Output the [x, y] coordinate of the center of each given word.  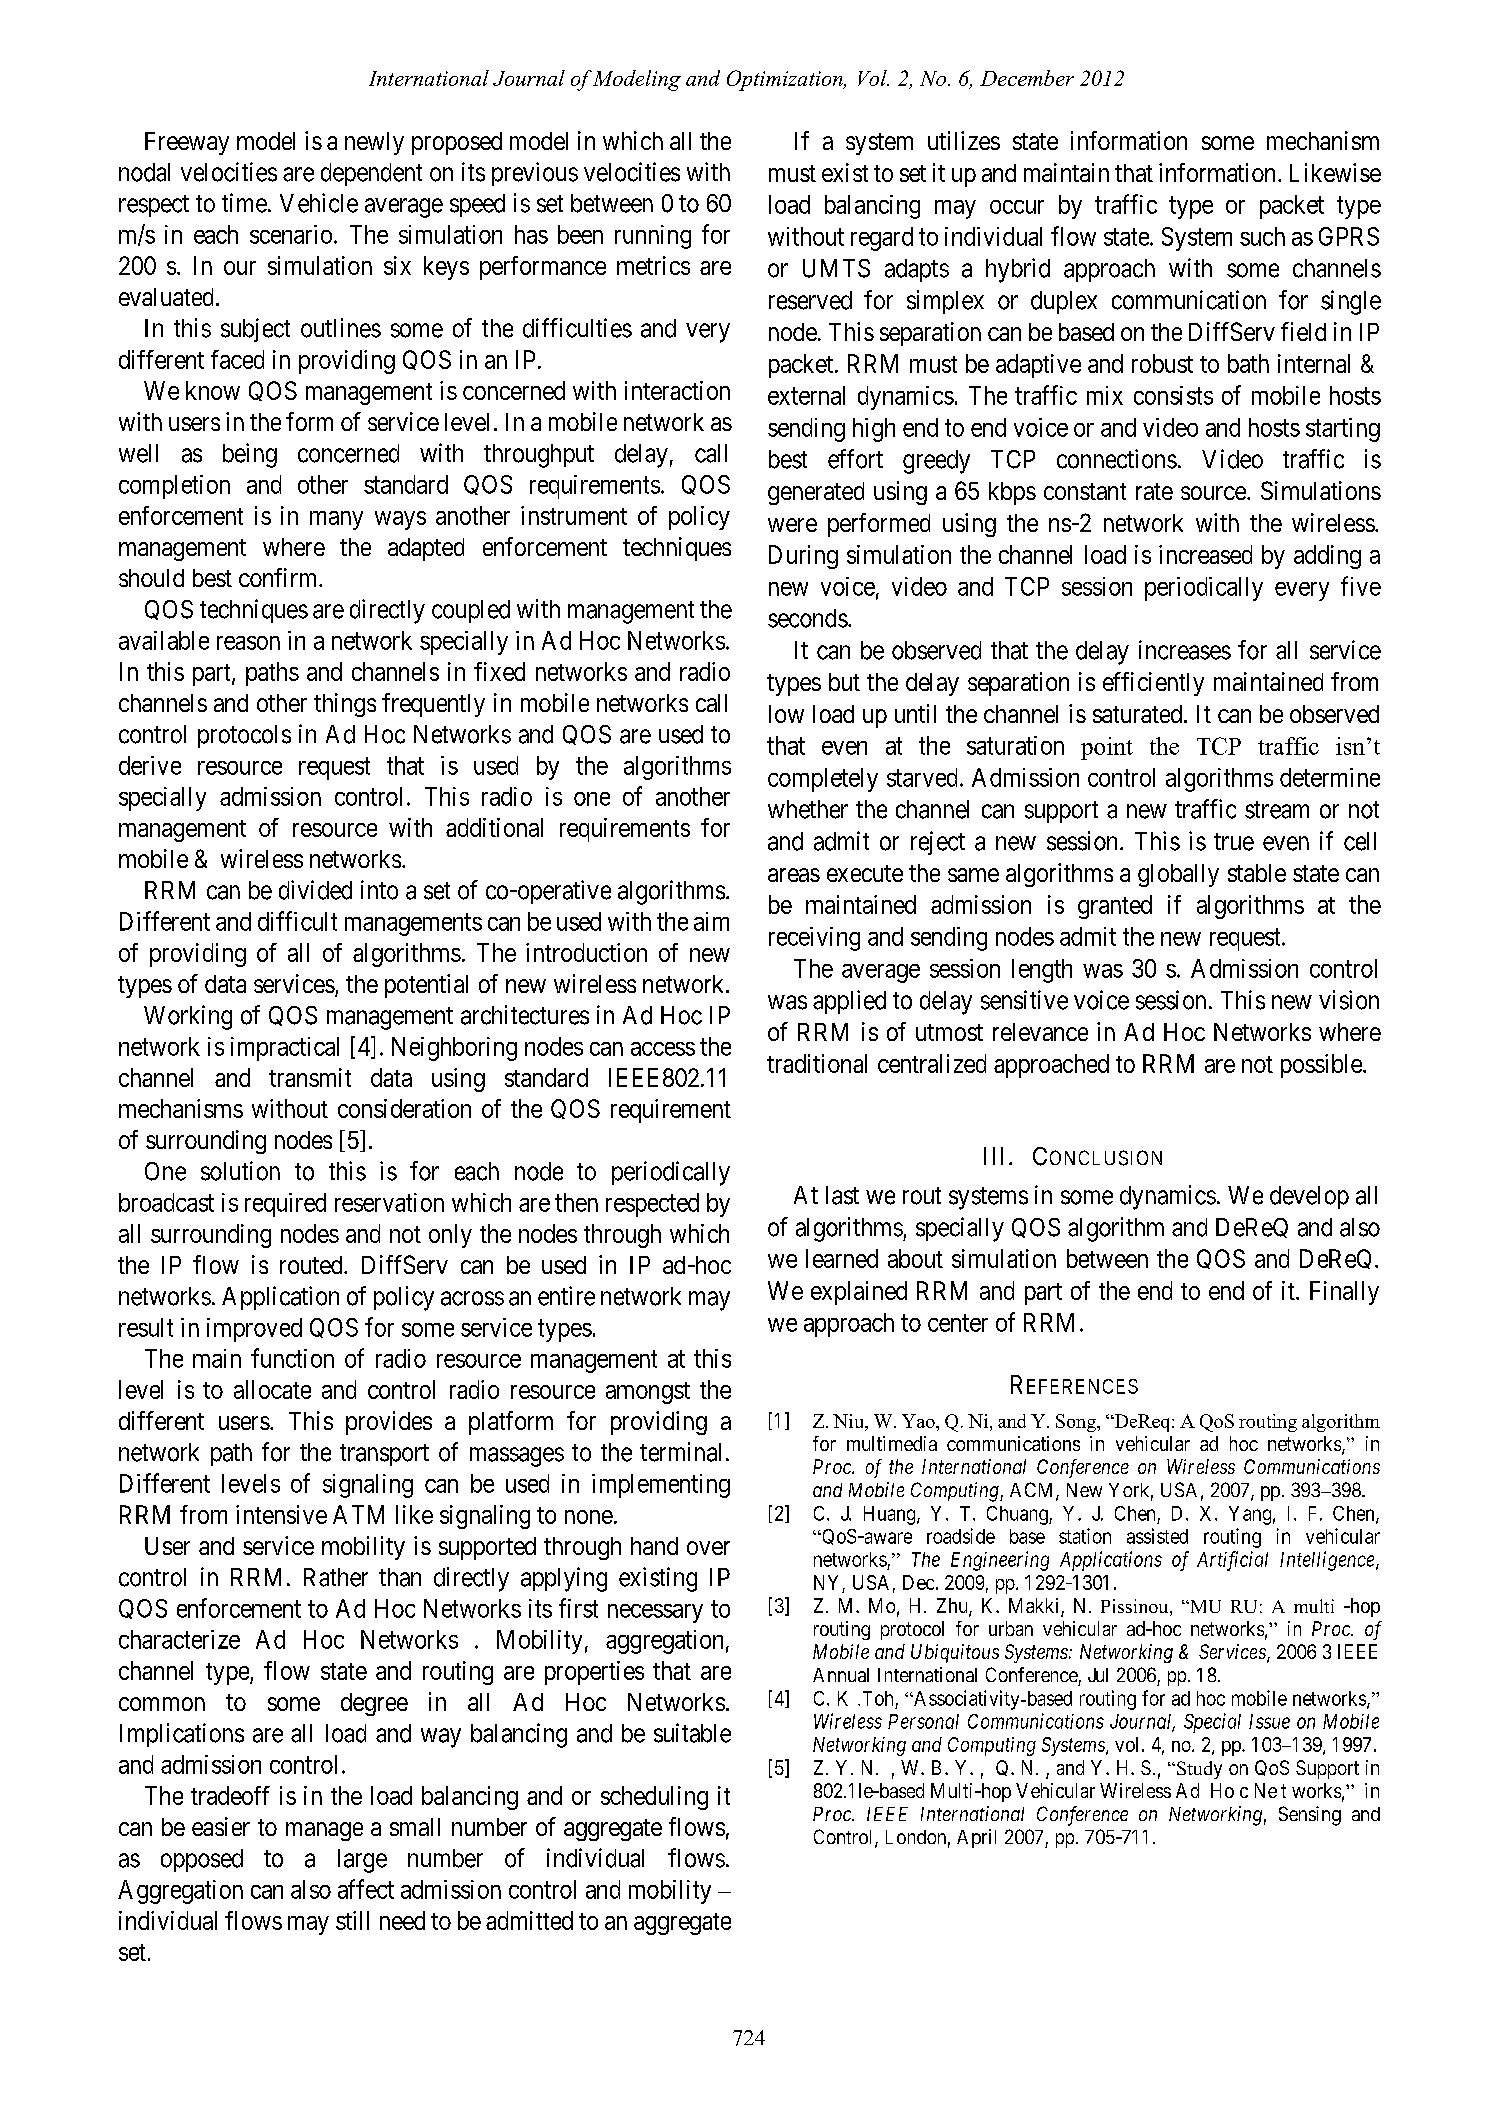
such [1262, 236]
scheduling [654, 1798]
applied [849, 1002]
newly [374, 143]
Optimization [786, 80]
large [362, 1861]
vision [1349, 1000]
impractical [285, 1049]
